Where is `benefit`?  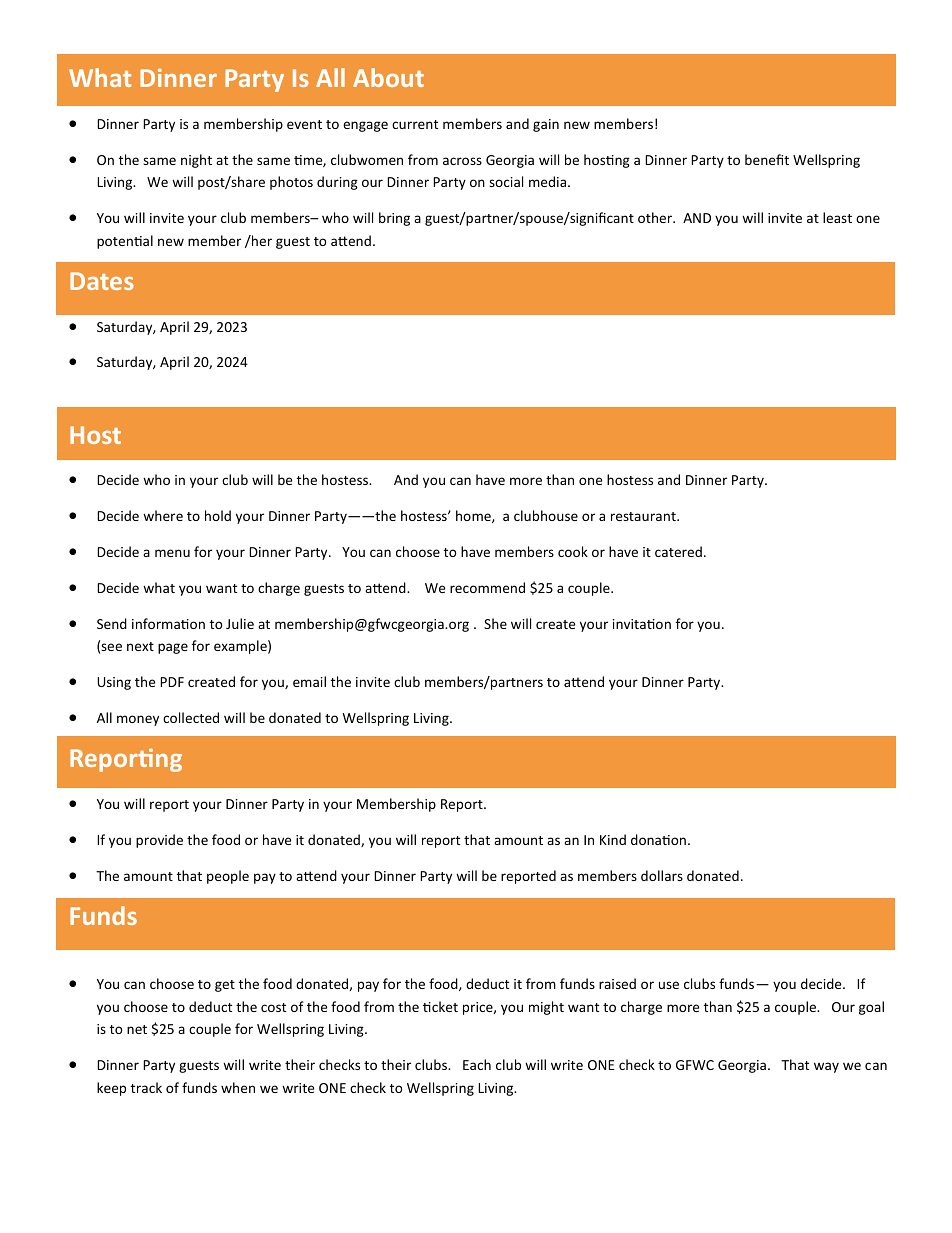
benefit is located at coordinates (767, 159).
